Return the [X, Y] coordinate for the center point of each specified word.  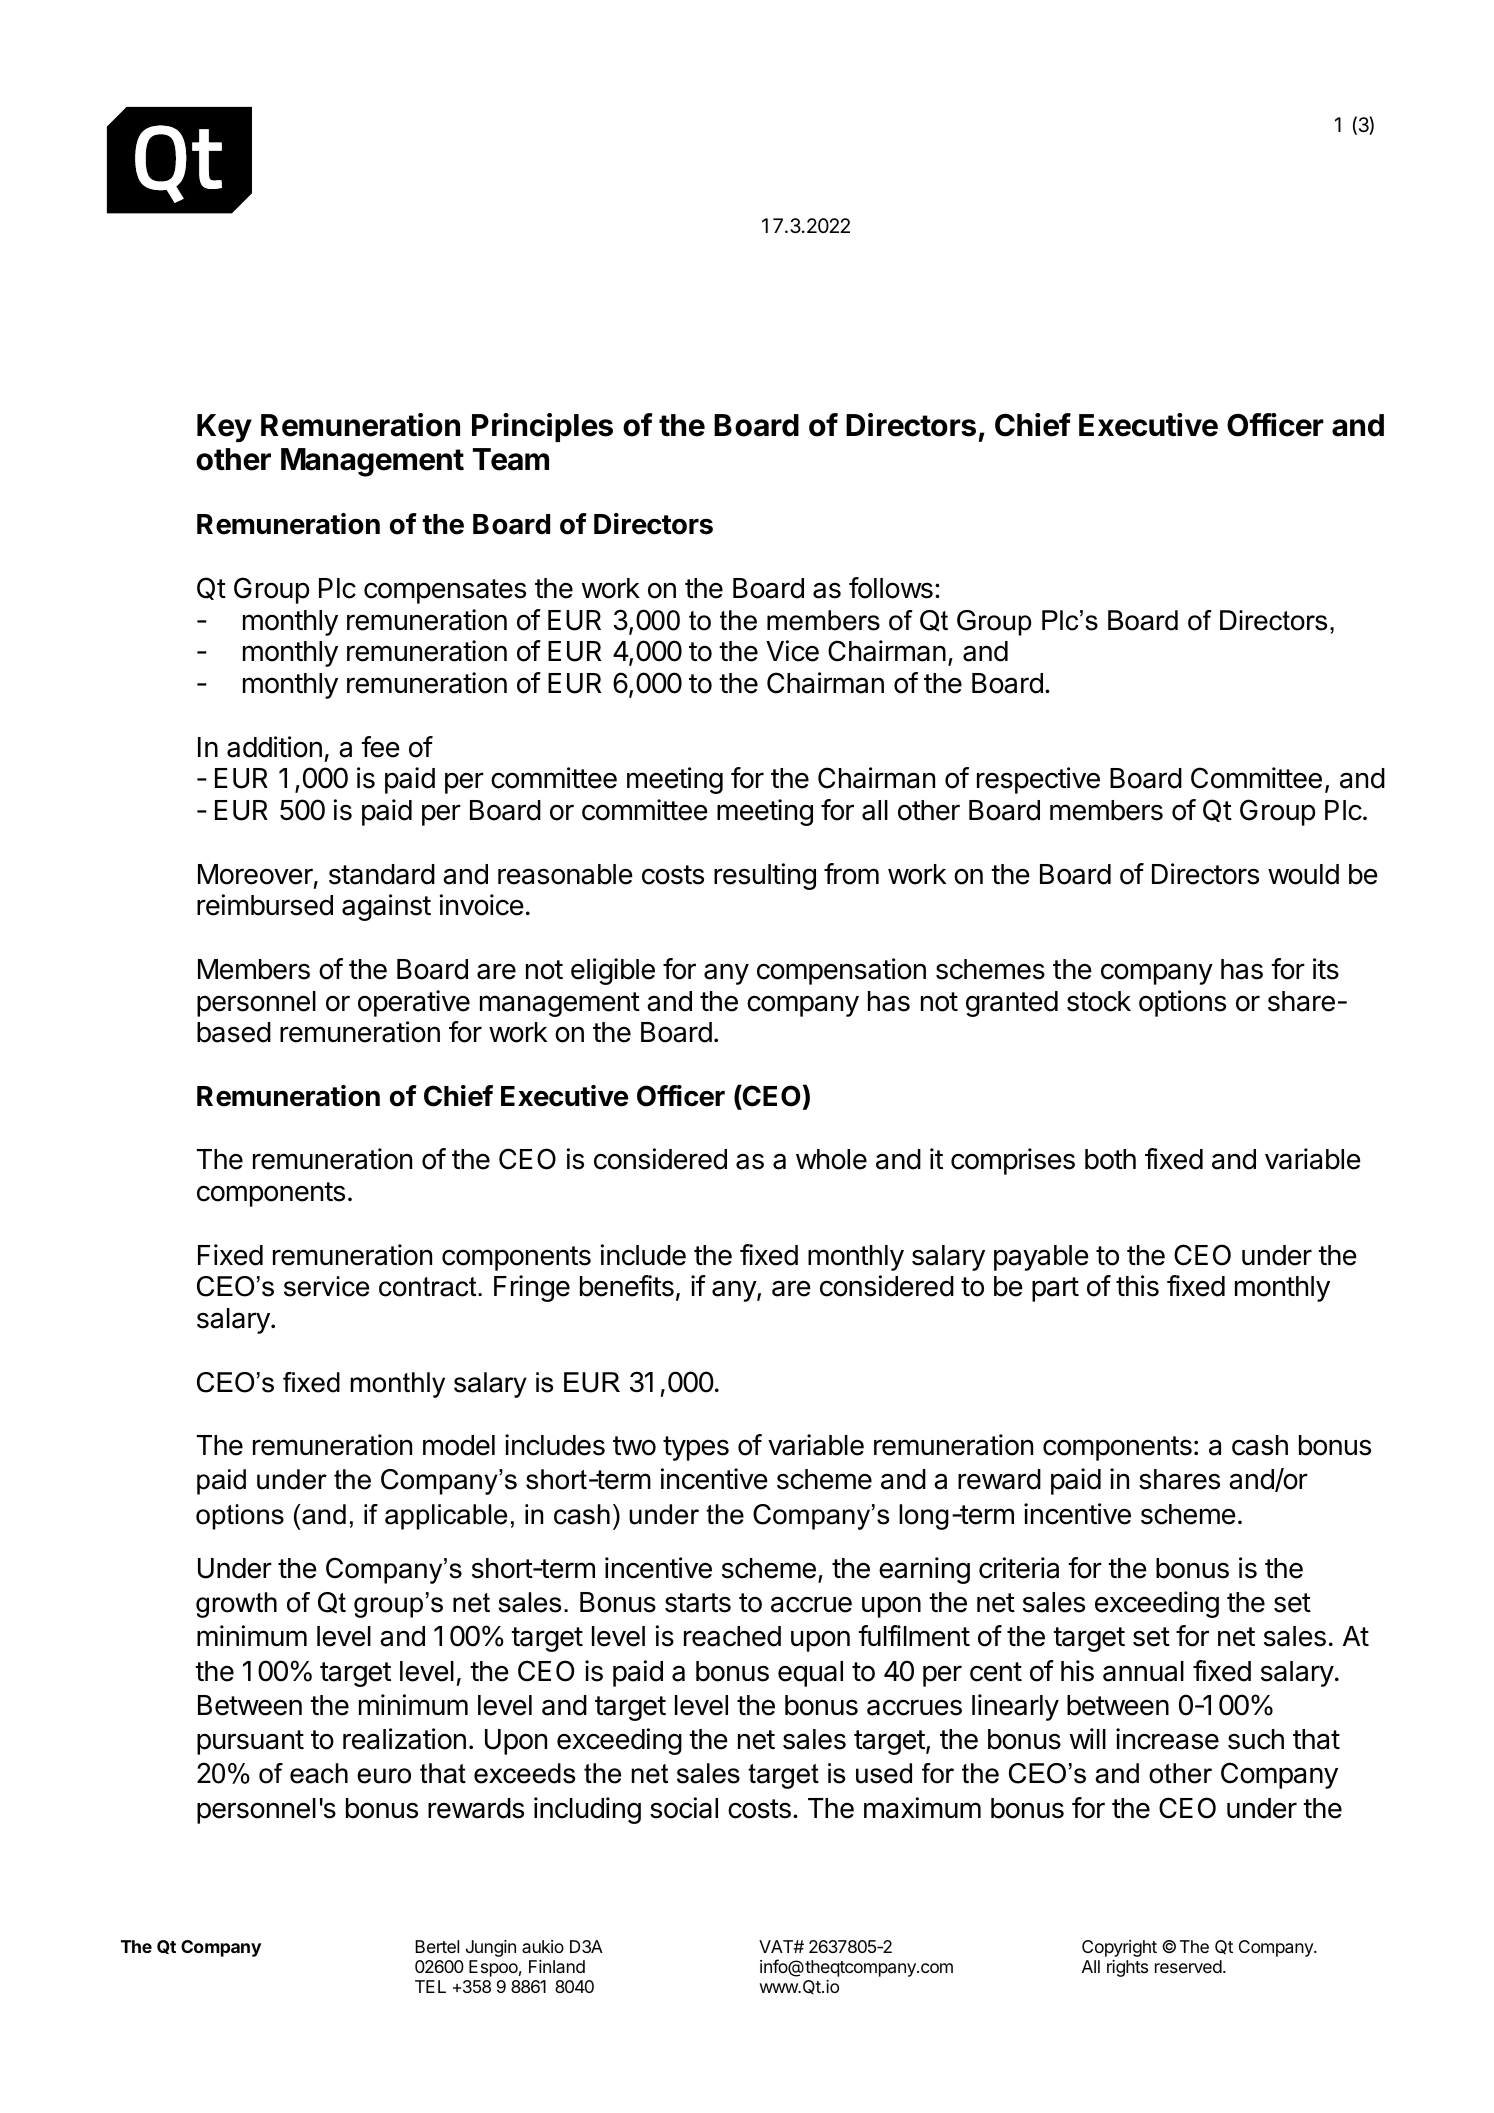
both [1110, 1159]
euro [384, 1776]
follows [891, 588]
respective [1038, 780]
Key [224, 428]
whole [831, 1159]
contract [429, 1287]
